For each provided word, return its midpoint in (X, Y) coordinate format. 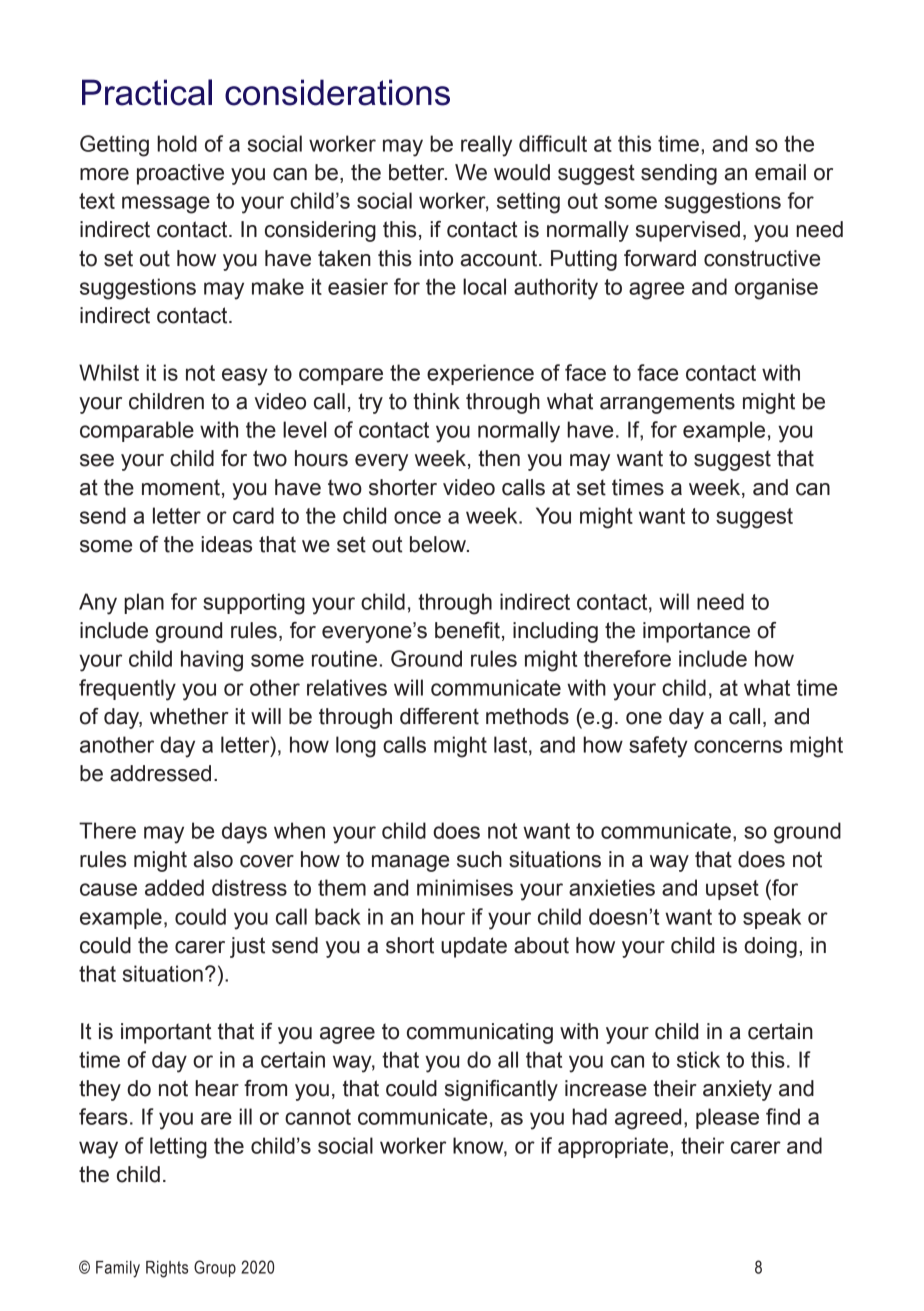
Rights (167, 1269)
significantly (501, 1090)
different (439, 716)
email (780, 172)
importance (696, 632)
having (212, 661)
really (486, 146)
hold (177, 143)
